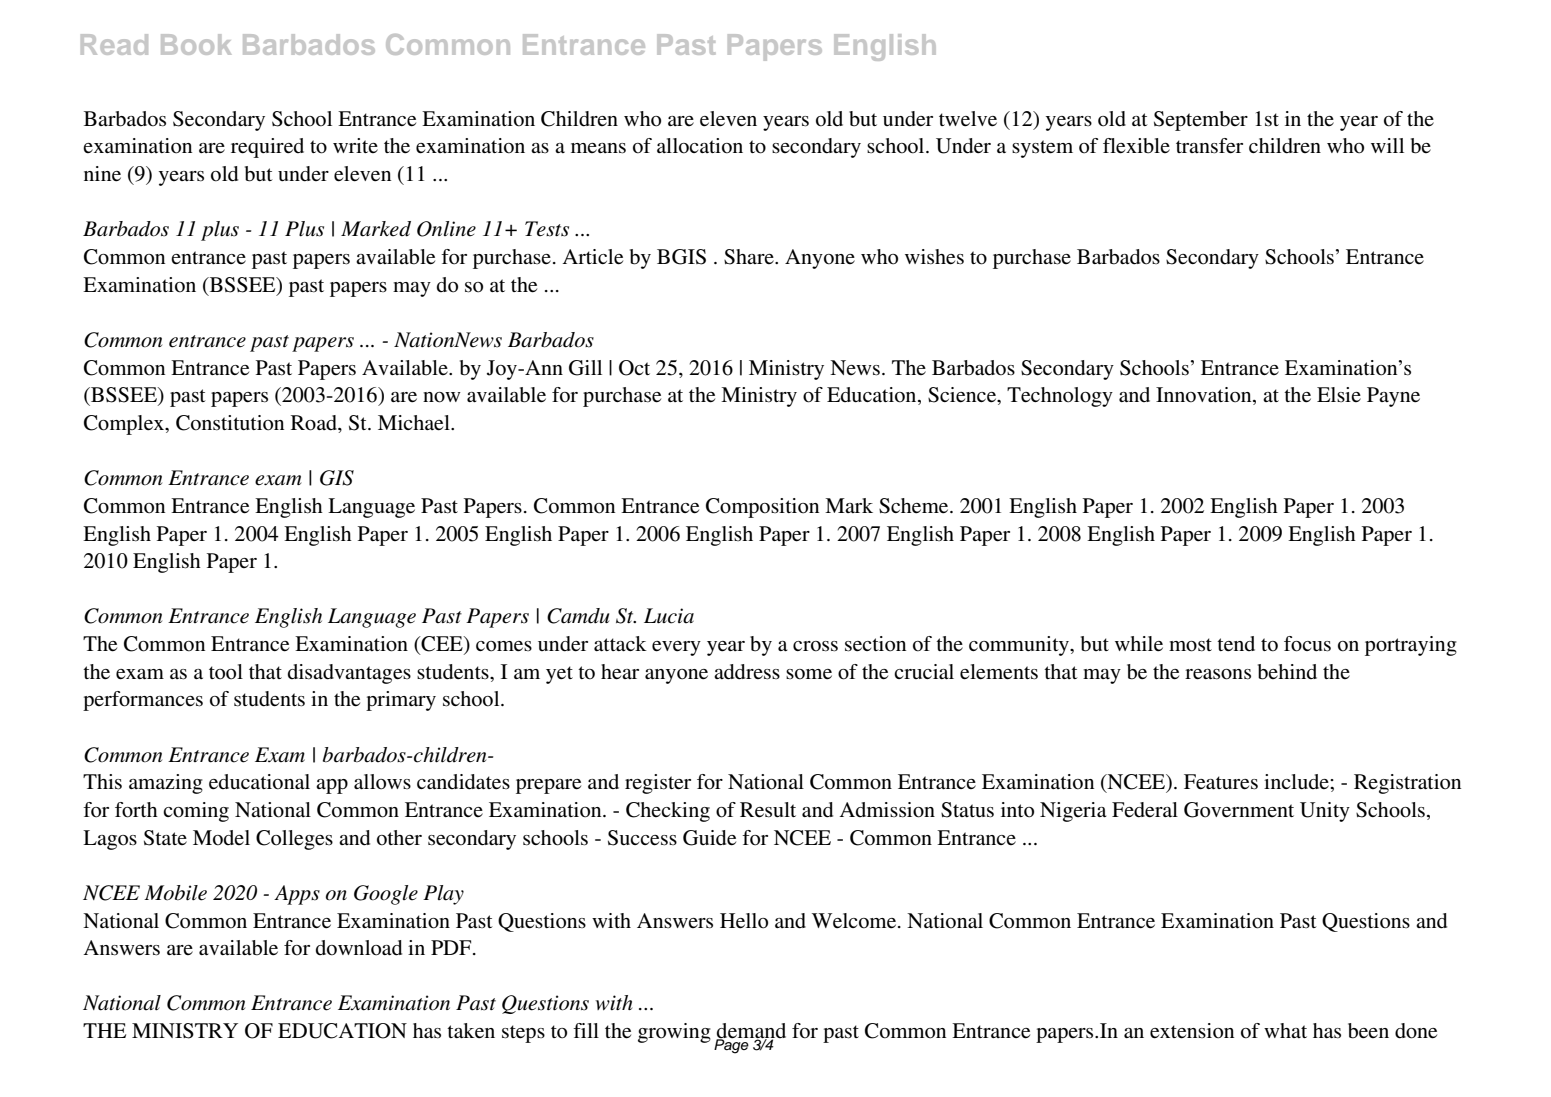  Describe the element at coordinates (1218, 674) in the screenshot. I see `reasons` at that location.
